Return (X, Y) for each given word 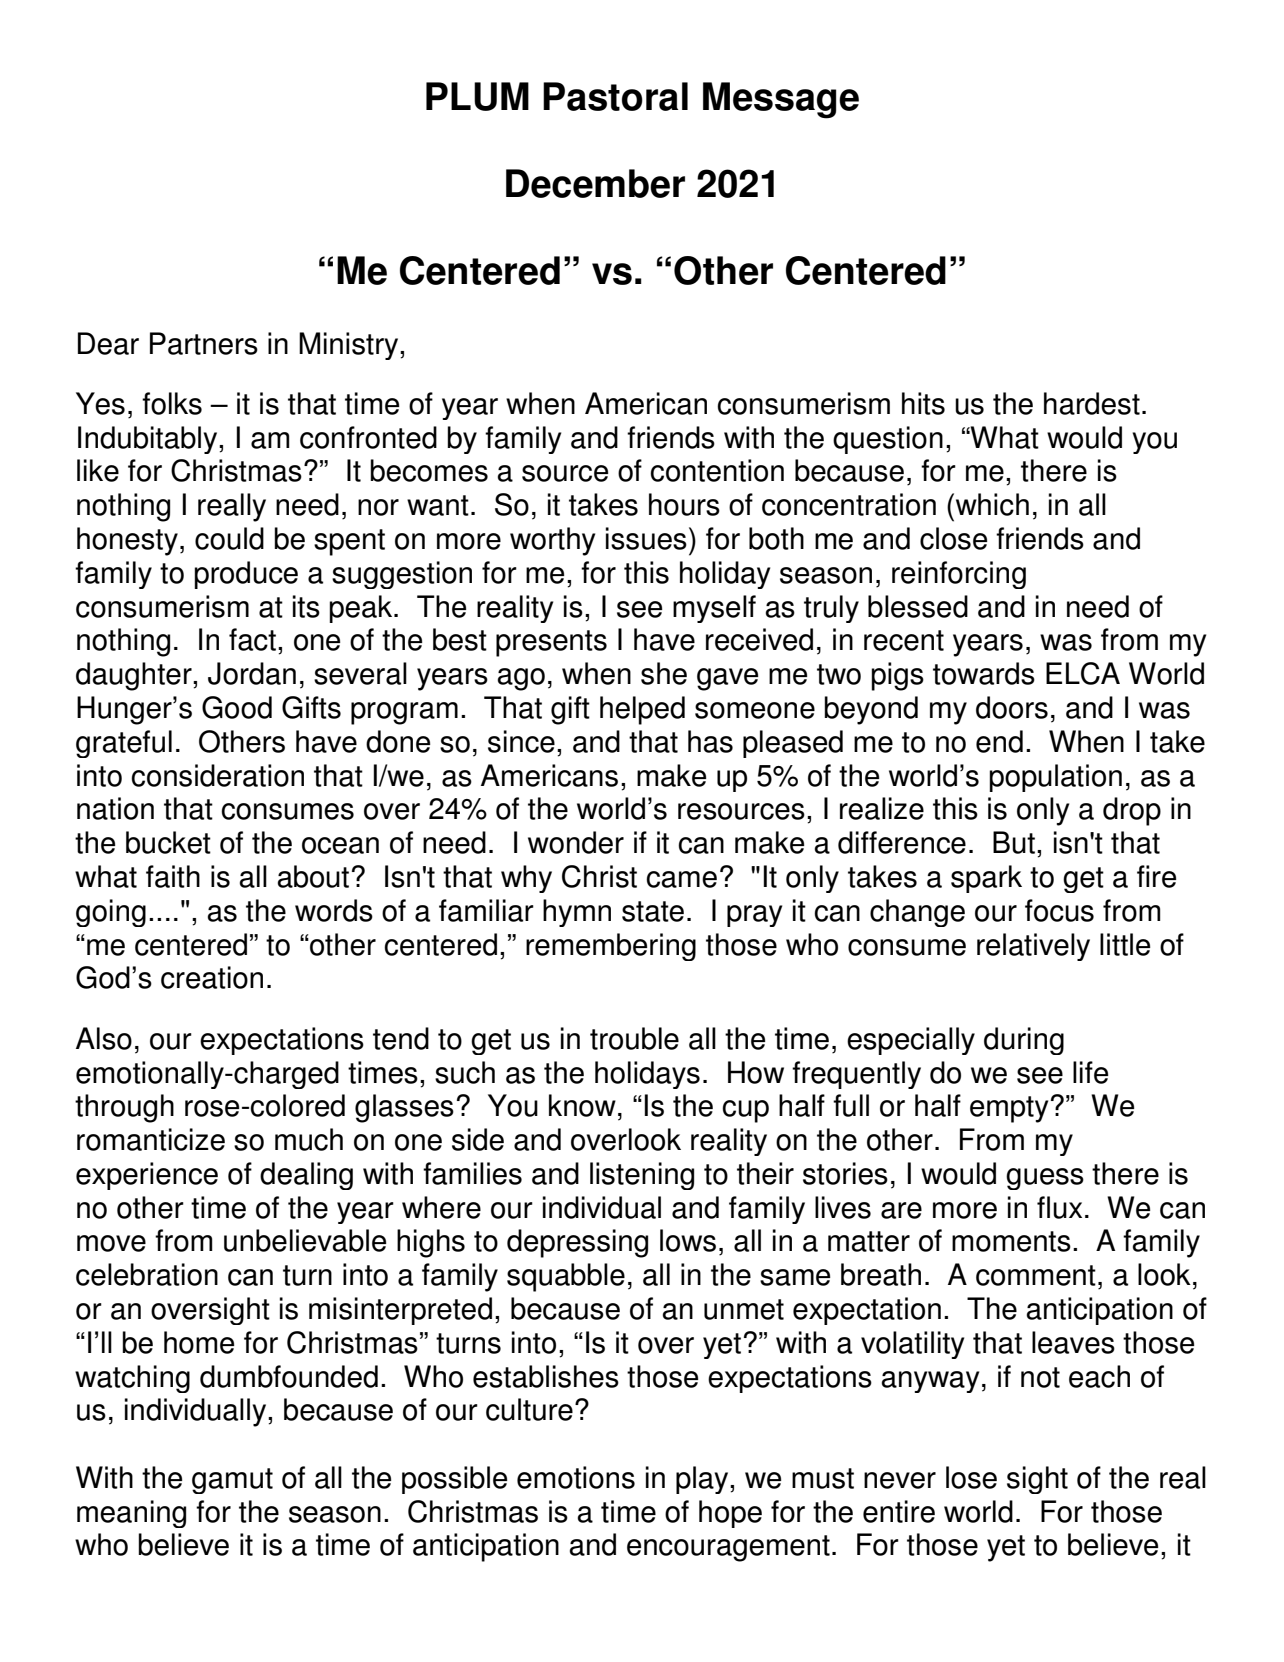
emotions (576, 1477)
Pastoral (615, 96)
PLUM (477, 96)
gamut (232, 1481)
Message (781, 100)
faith (173, 876)
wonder (576, 842)
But (1014, 842)
